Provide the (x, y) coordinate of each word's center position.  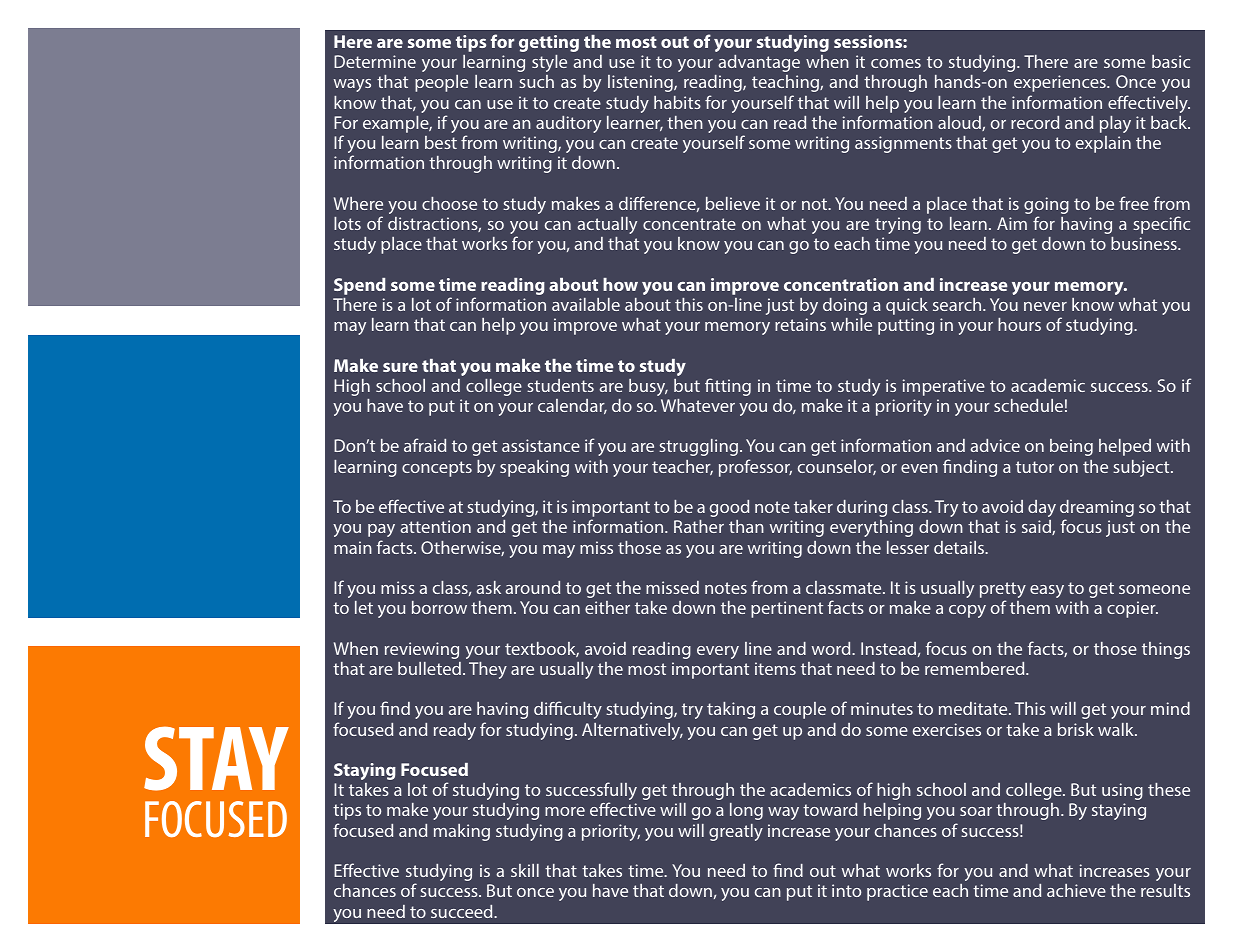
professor (755, 468)
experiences (1061, 83)
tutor (1035, 467)
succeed (463, 911)
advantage (759, 63)
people (441, 83)
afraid (425, 445)
